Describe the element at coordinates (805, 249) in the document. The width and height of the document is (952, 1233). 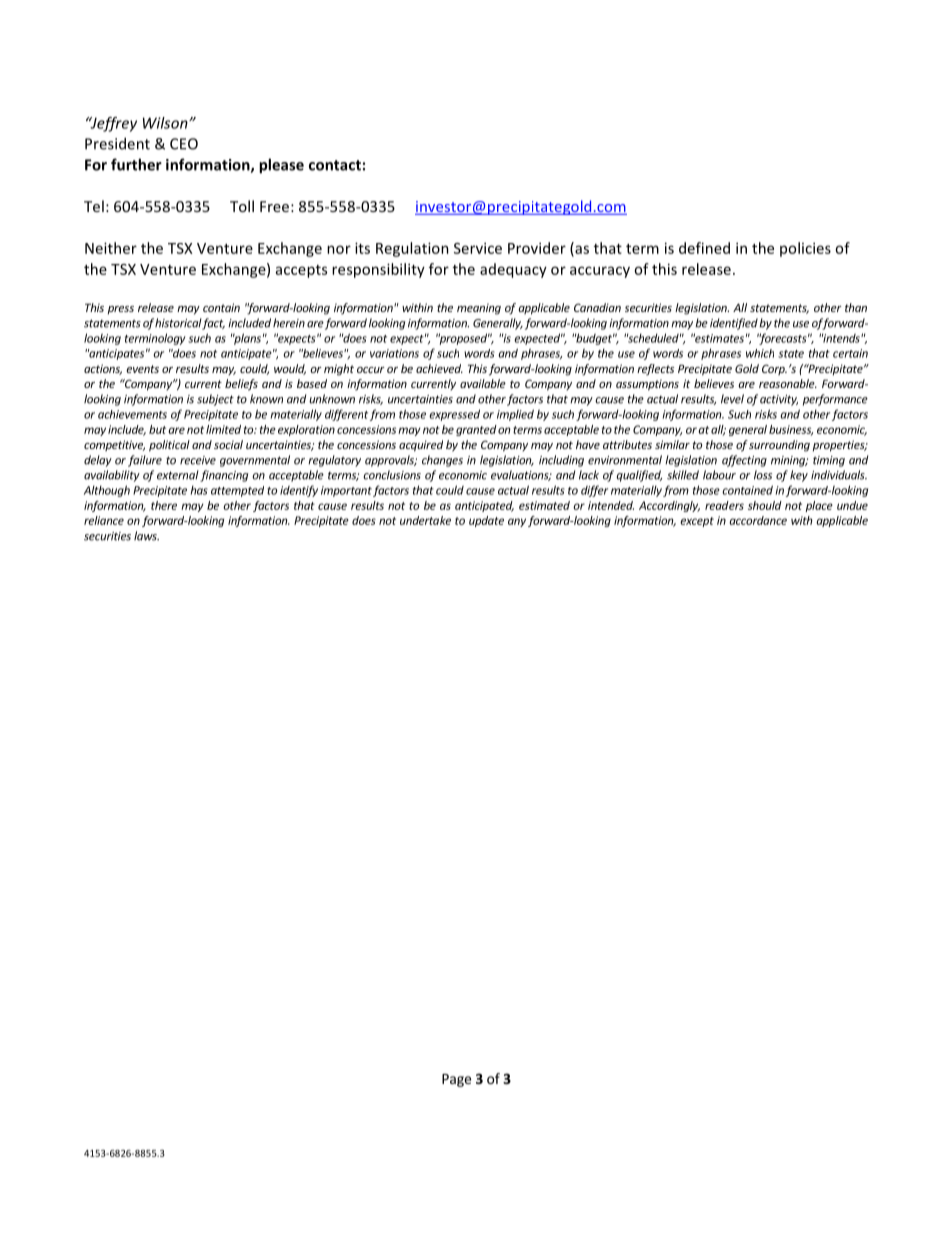
I see `policies` at that location.
